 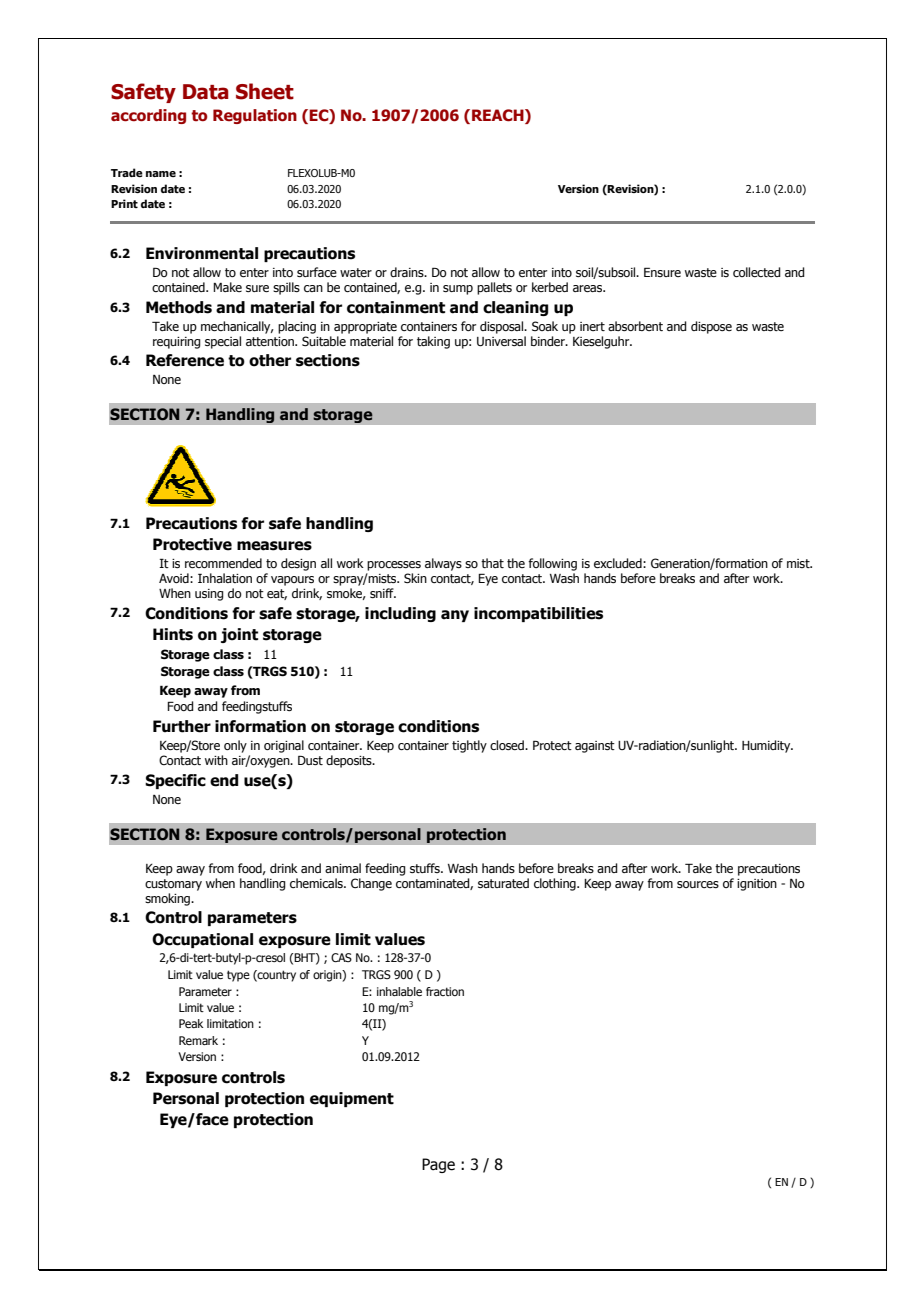 I want to click on taking, so click(x=433, y=342).
